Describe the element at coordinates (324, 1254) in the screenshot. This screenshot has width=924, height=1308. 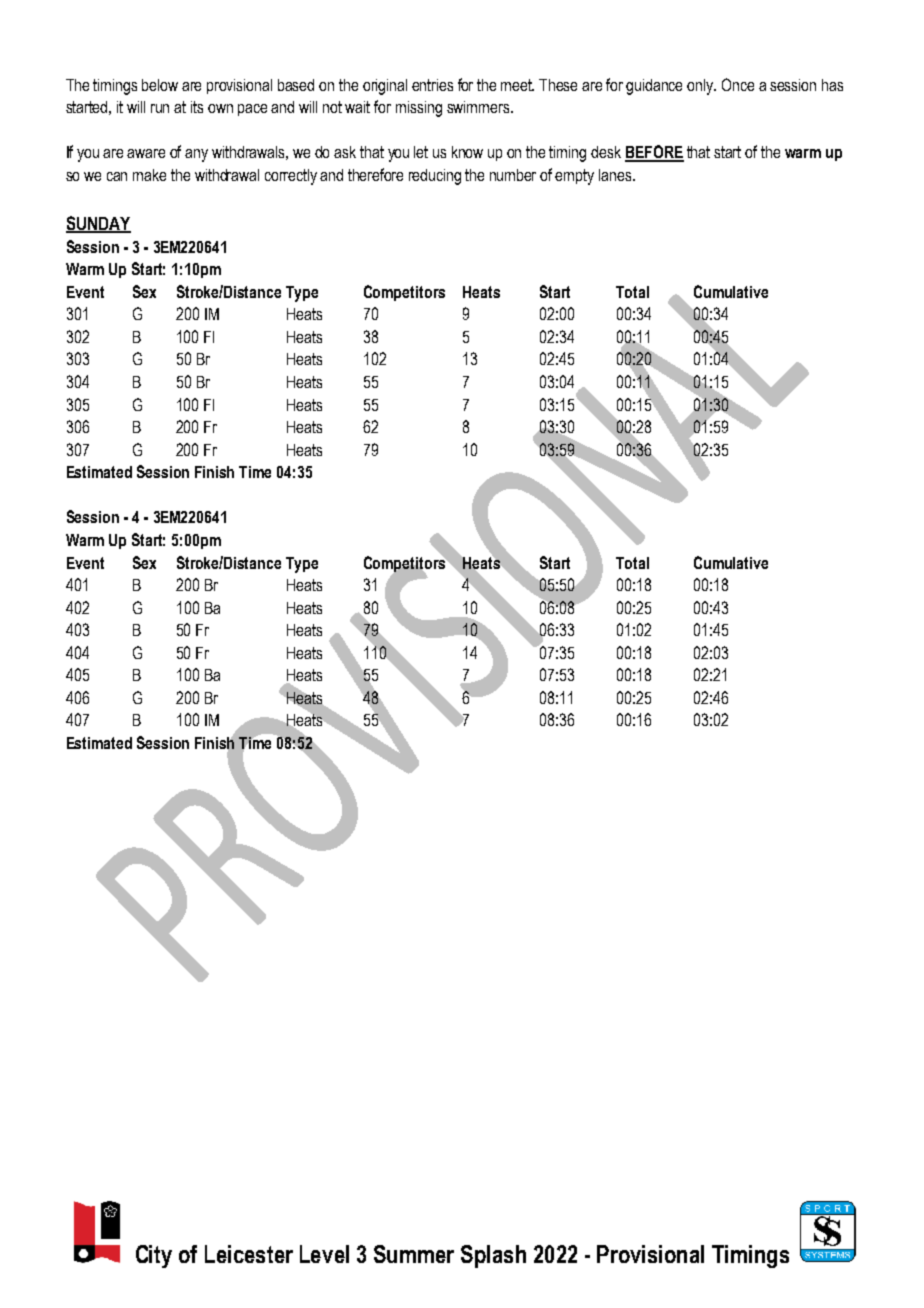
I see `Level` at that location.
